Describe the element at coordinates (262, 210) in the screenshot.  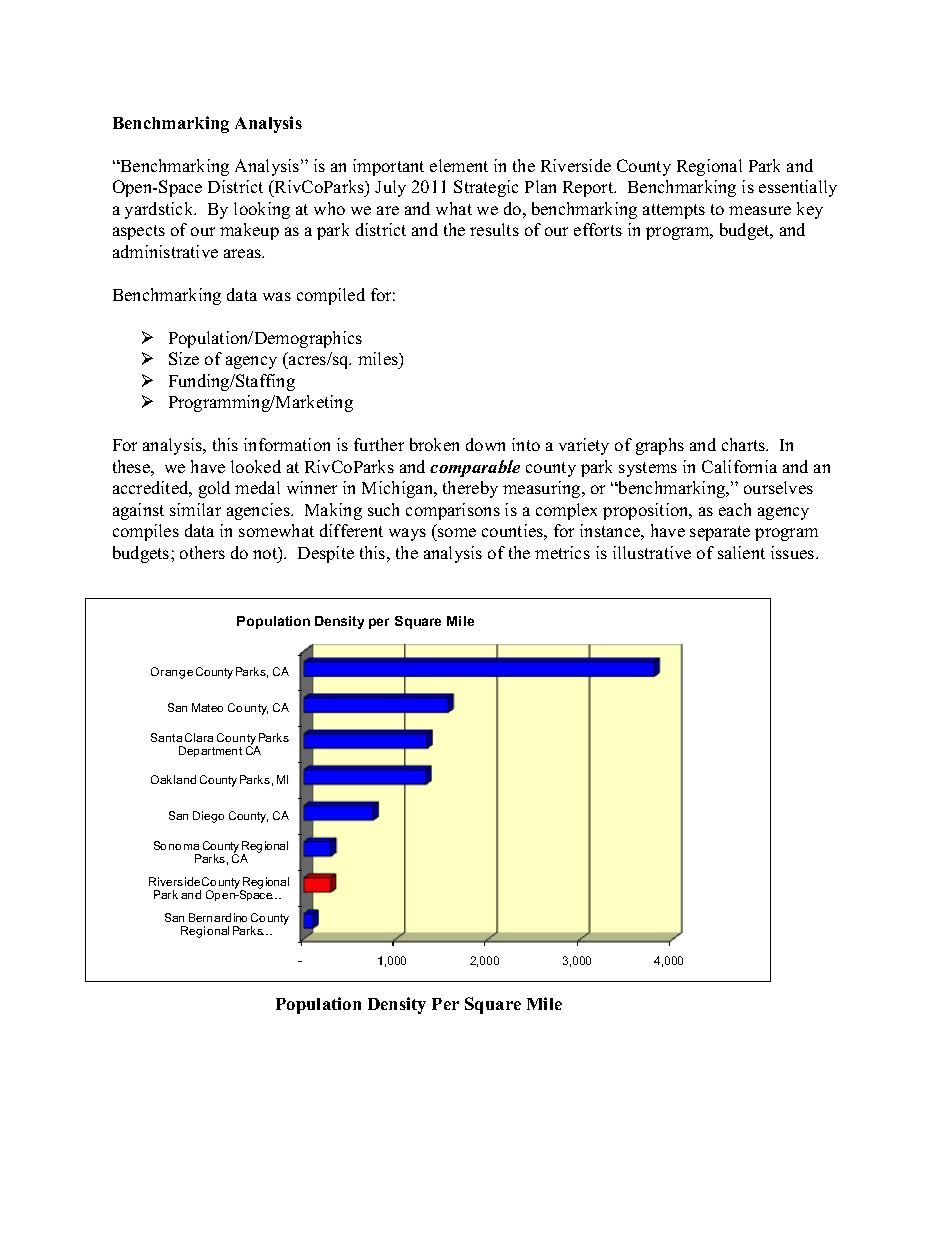
I see `looking` at that location.
